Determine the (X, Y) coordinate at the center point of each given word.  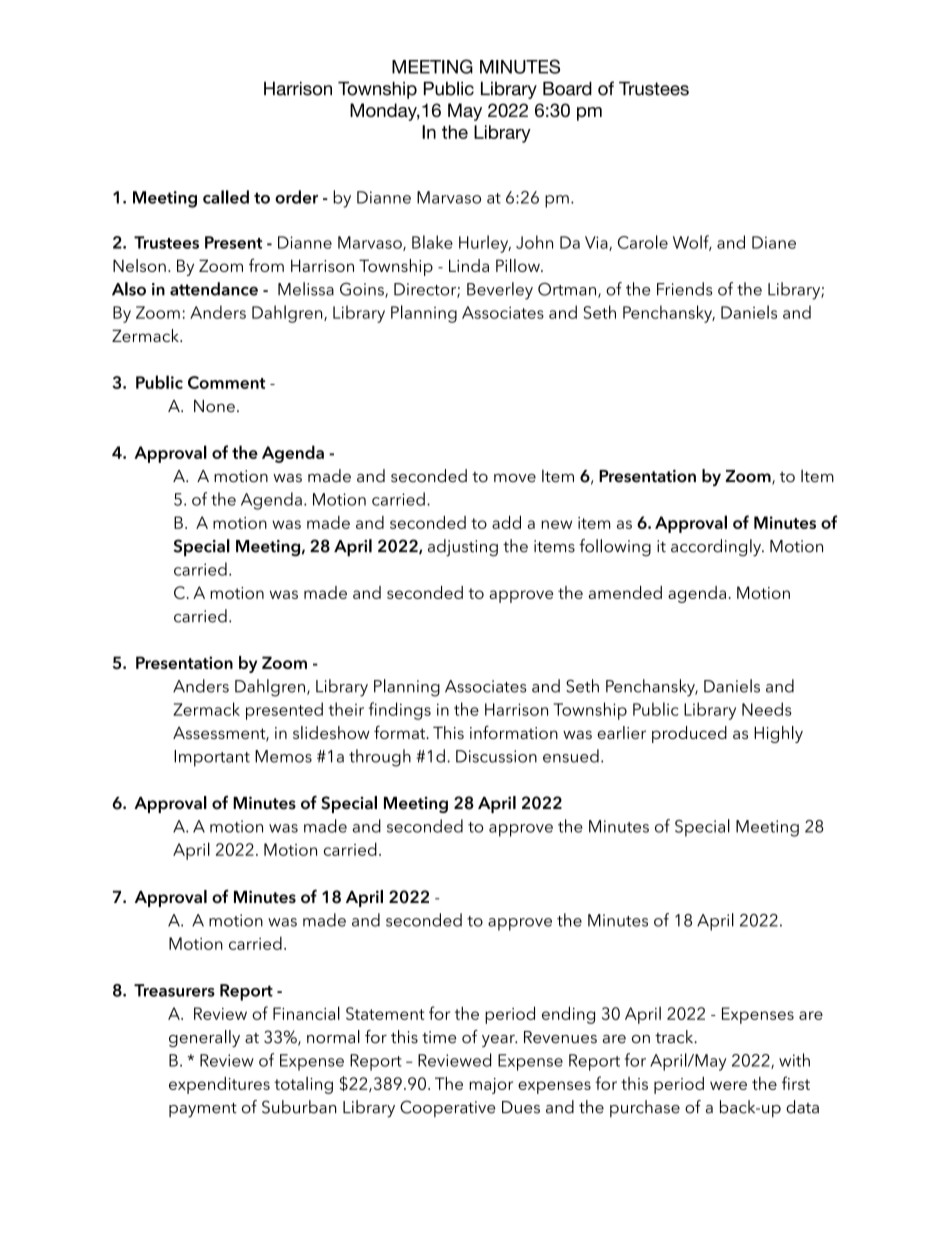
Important (212, 758)
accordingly (717, 548)
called (226, 197)
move (515, 478)
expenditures (219, 1085)
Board (567, 88)
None (214, 406)
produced (689, 734)
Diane (774, 242)
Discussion (496, 756)
